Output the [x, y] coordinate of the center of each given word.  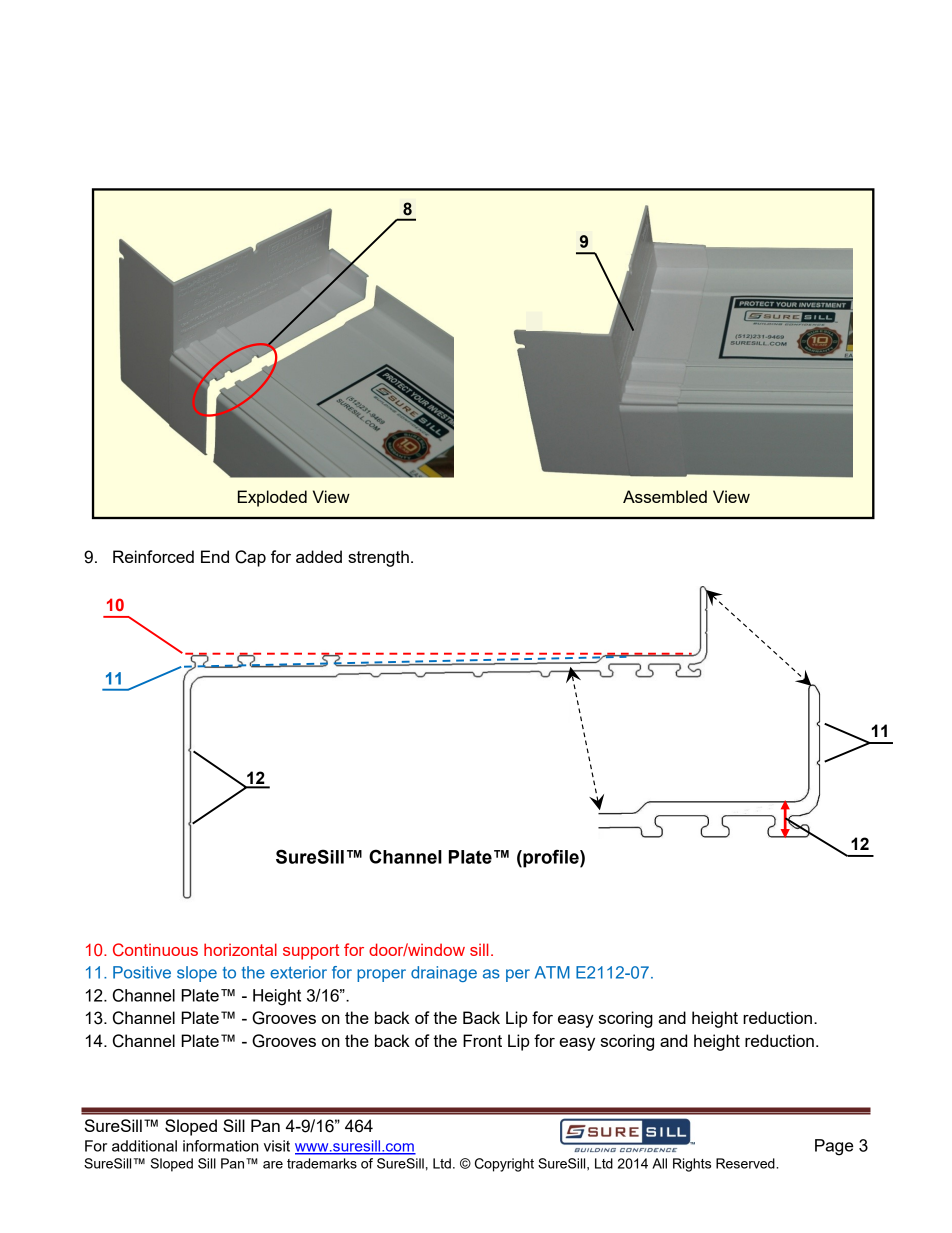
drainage [444, 974]
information [221, 1146]
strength [378, 558]
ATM [552, 972]
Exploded [272, 498]
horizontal [240, 949]
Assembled [665, 496]
